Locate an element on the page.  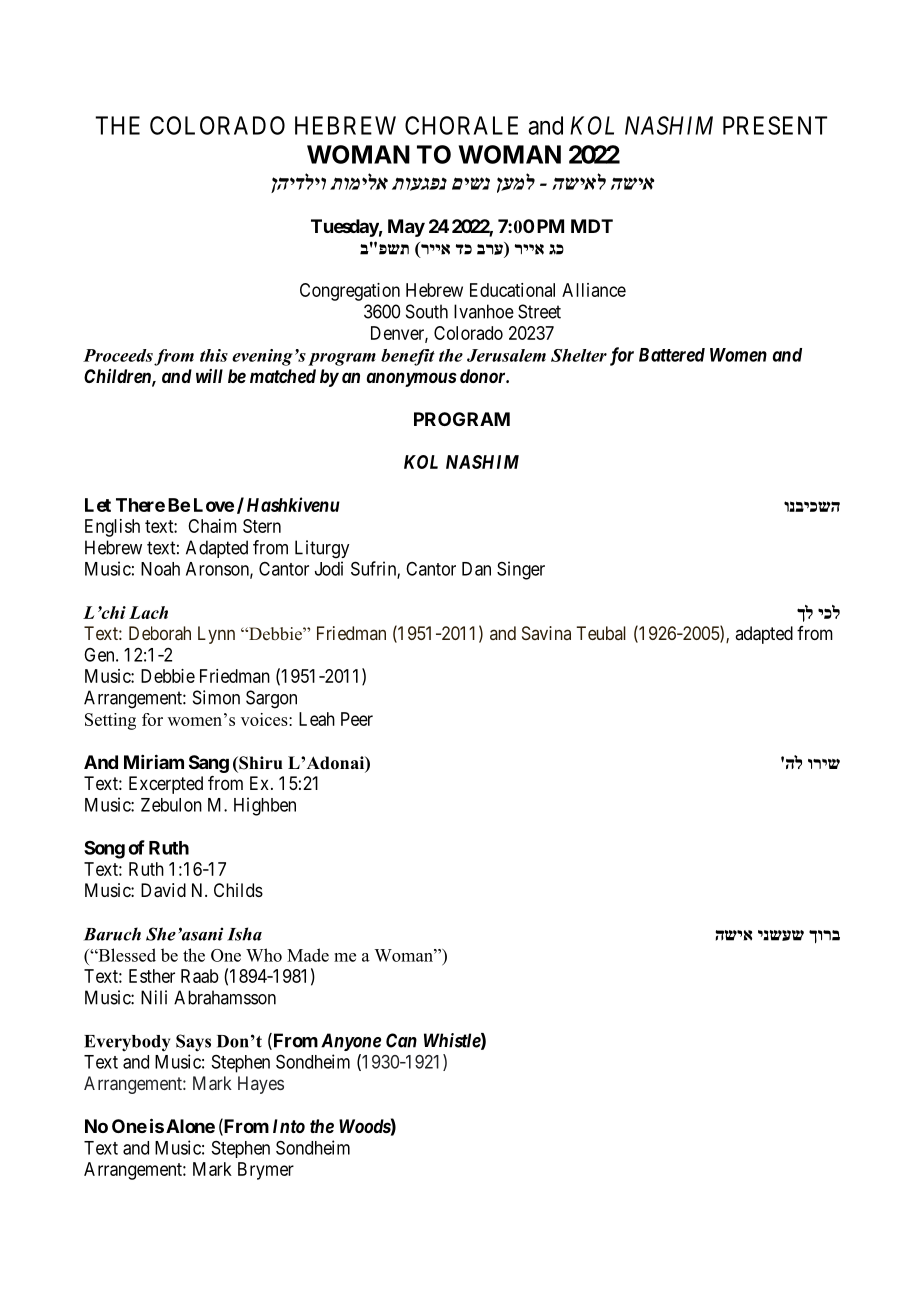
May is located at coordinates (406, 228).
